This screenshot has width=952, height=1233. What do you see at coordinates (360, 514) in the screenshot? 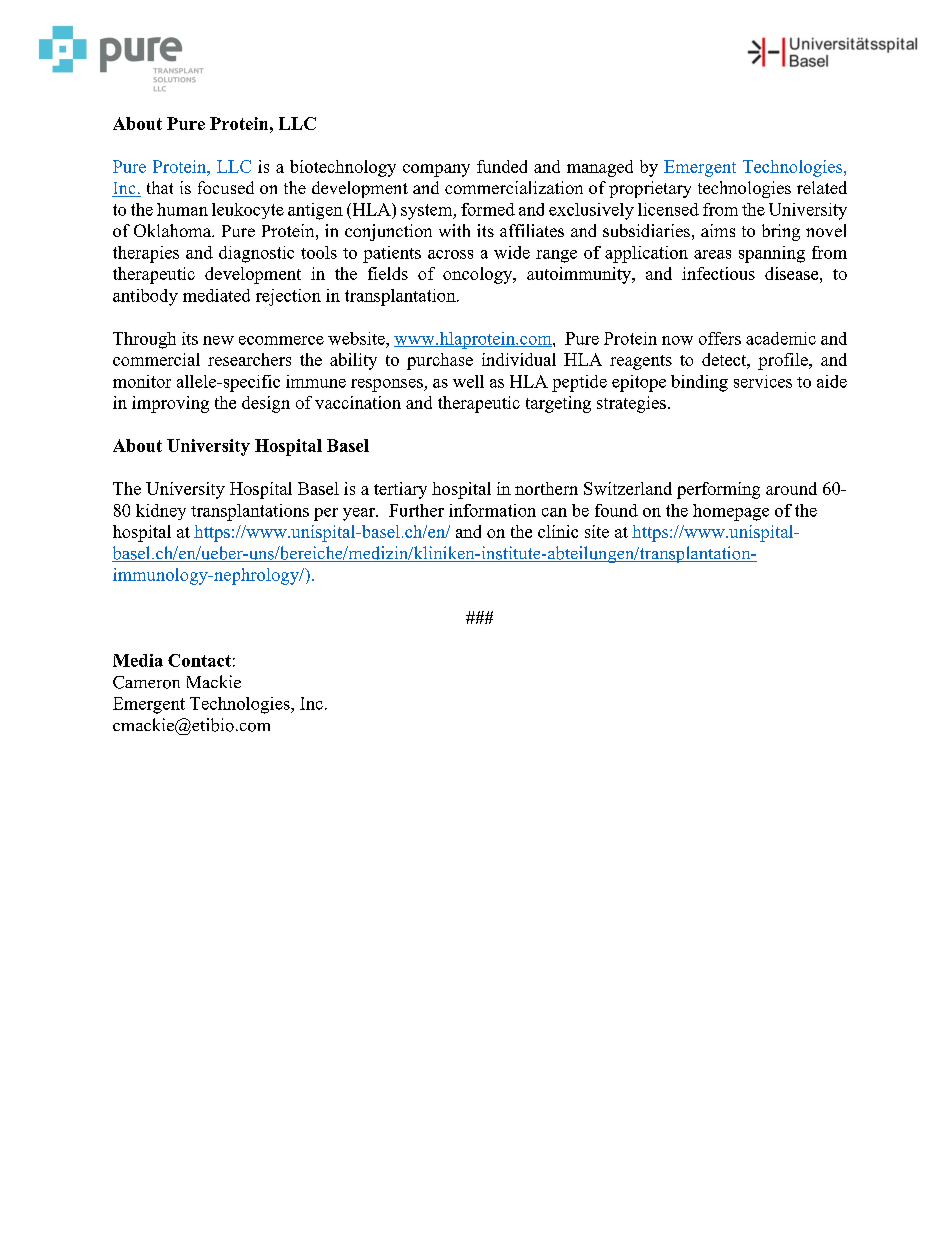
I see `year` at bounding box center [360, 514].
